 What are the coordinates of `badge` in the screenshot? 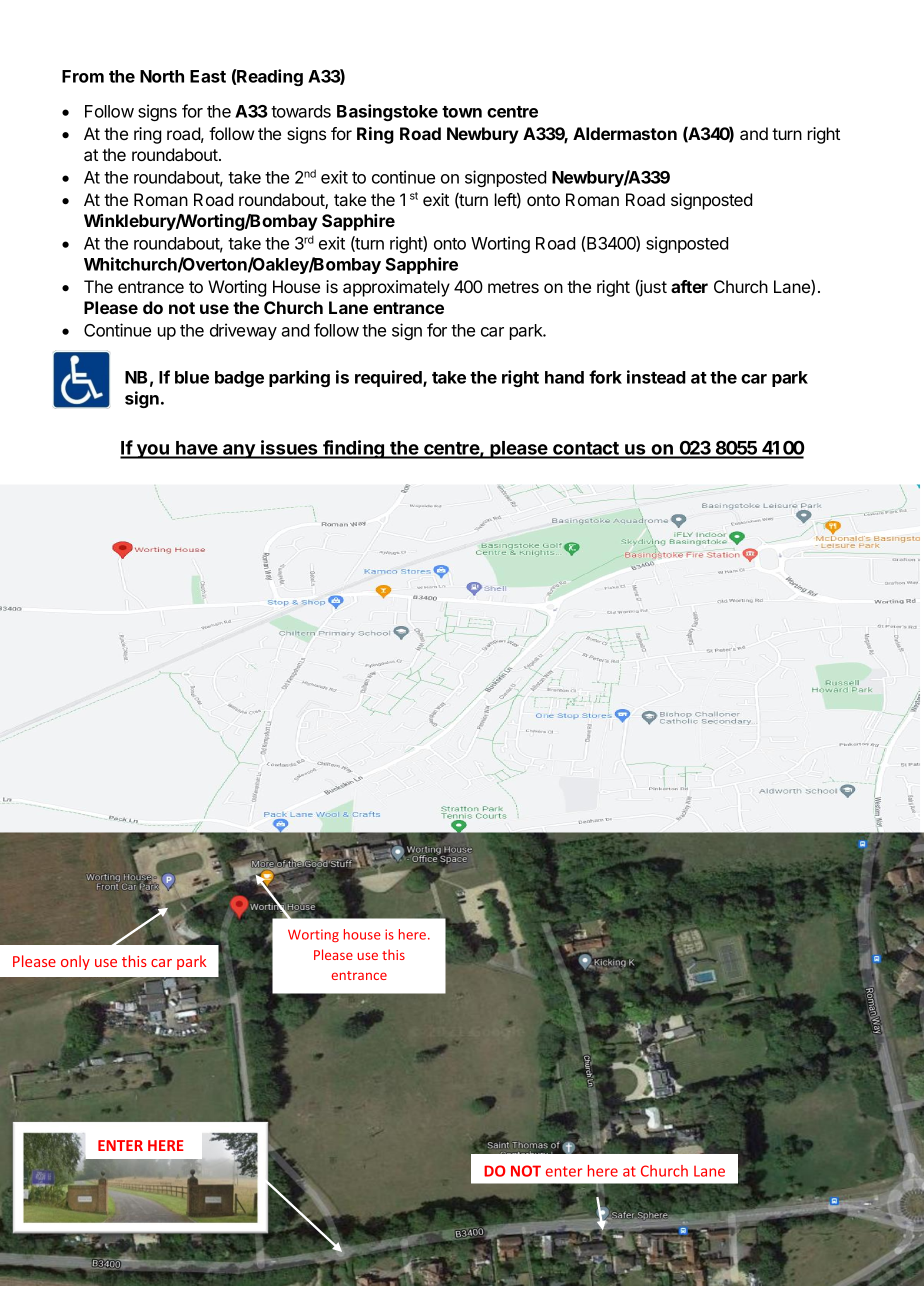 It's located at (239, 379).
